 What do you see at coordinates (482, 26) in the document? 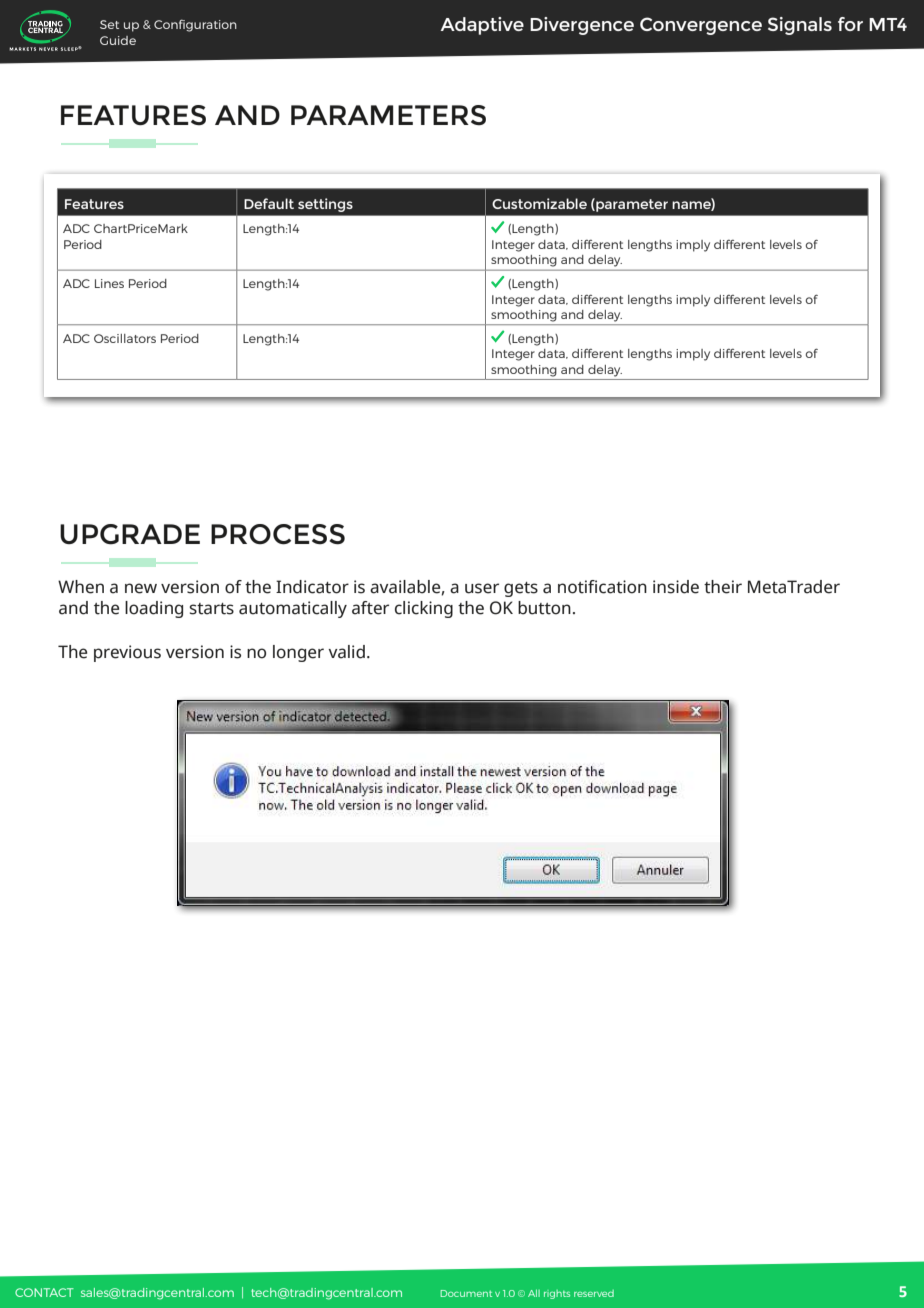
I see `Adaptive` at bounding box center [482, 26].
